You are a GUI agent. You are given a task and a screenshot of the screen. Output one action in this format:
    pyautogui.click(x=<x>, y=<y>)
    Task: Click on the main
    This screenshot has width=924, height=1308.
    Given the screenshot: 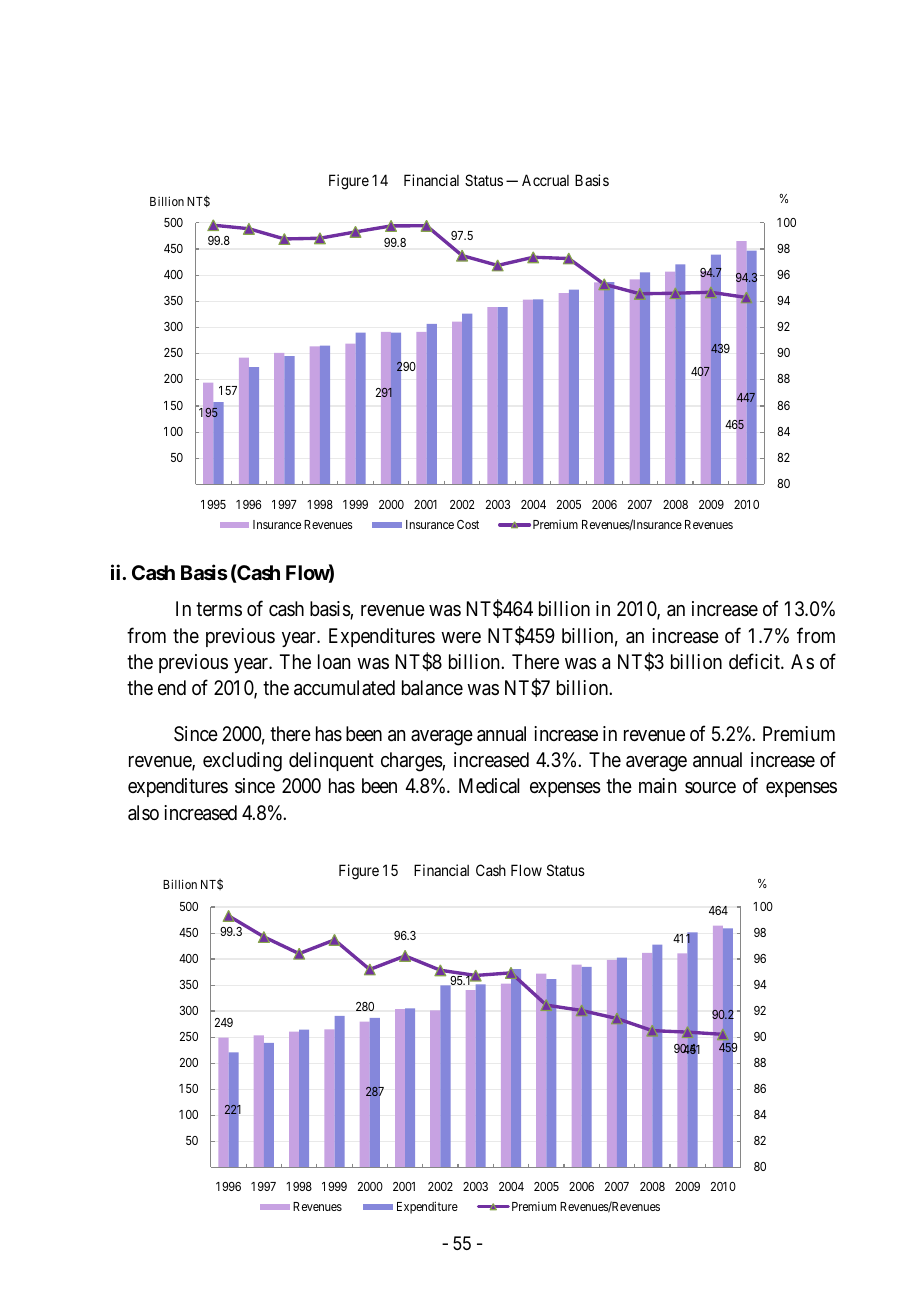 What is the action you would take?
    pyautogui.click(x=657, y=786)
